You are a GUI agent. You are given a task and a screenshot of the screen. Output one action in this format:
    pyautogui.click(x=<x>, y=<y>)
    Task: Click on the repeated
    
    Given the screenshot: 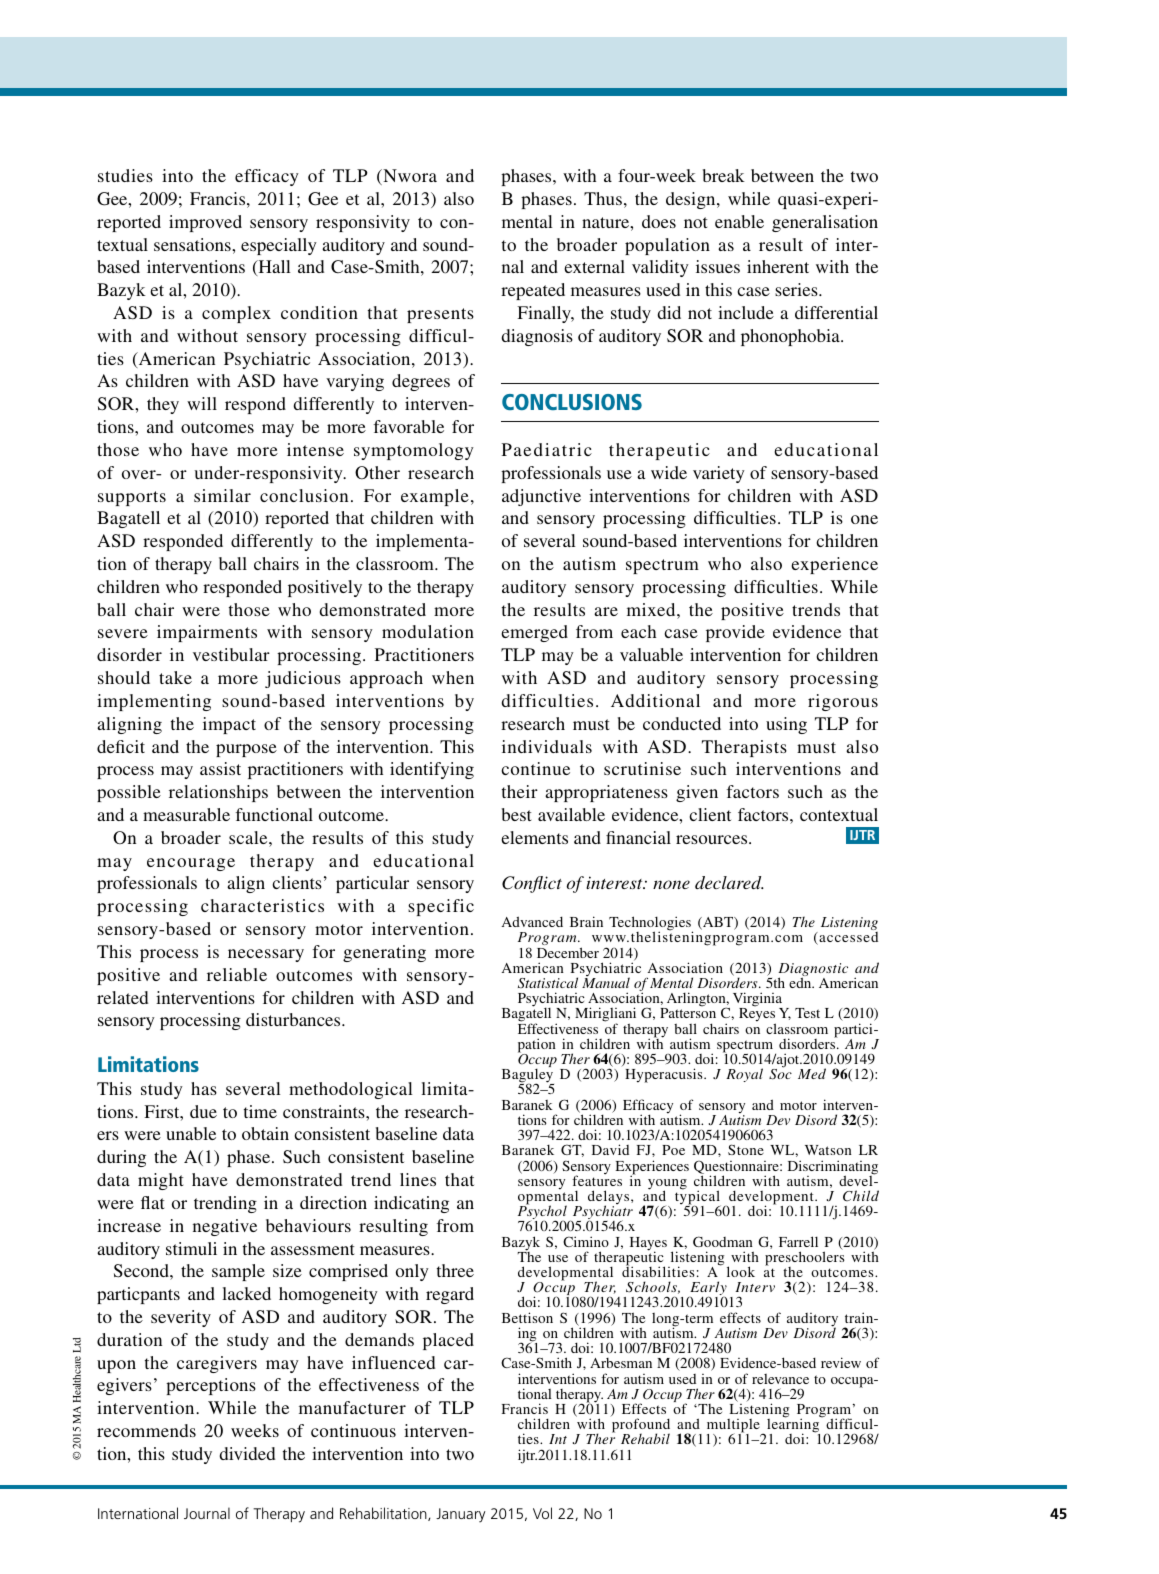 What is the action you would take?
    pyautogui.click(x=533, y=291)
